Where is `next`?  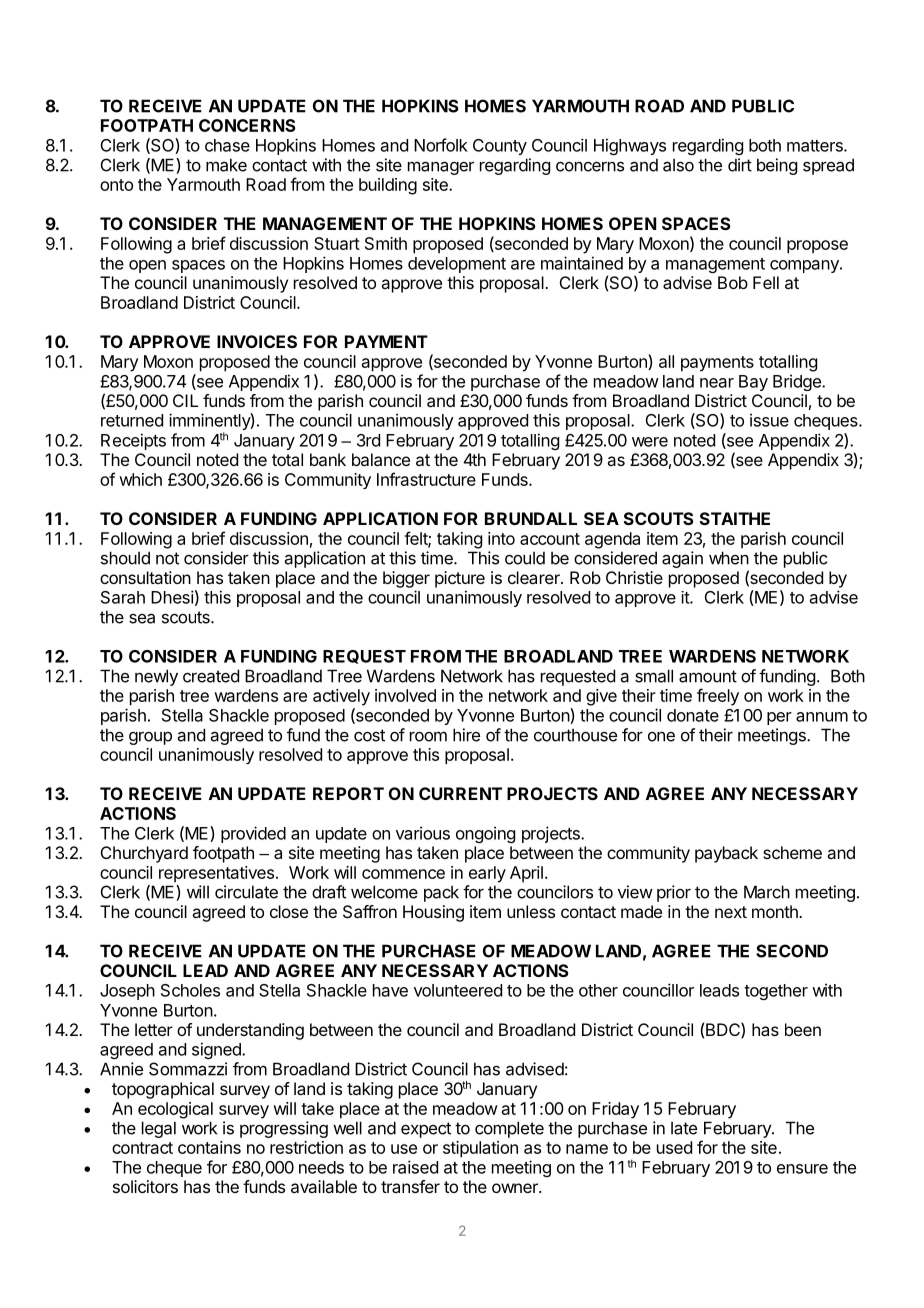
next is located at coordinates (731, 912).
